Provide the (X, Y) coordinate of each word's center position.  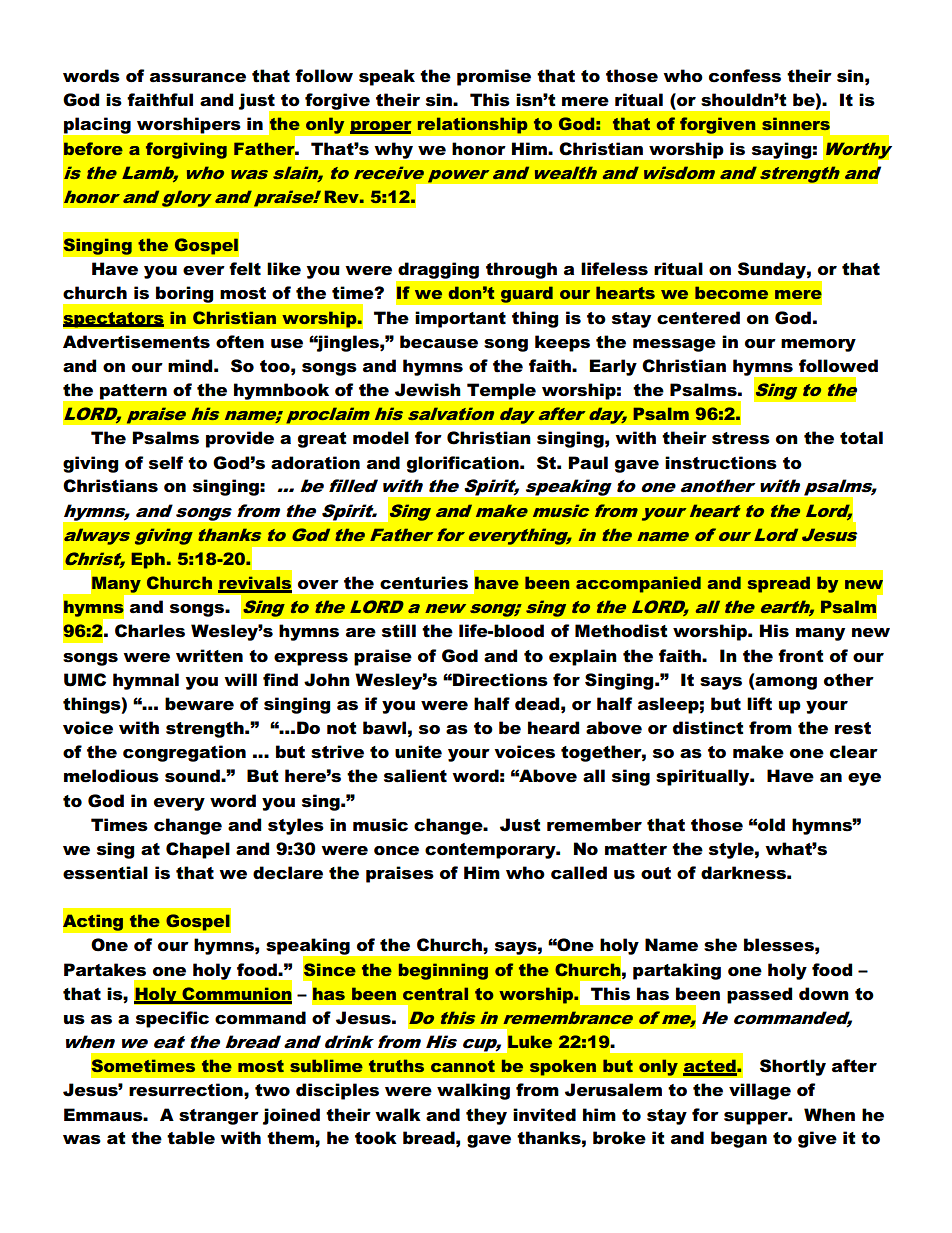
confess (745, 76)
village (760, 1091)
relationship (472, 125)
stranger (219, 1117)
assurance (198, 78)
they (486, 1116)
